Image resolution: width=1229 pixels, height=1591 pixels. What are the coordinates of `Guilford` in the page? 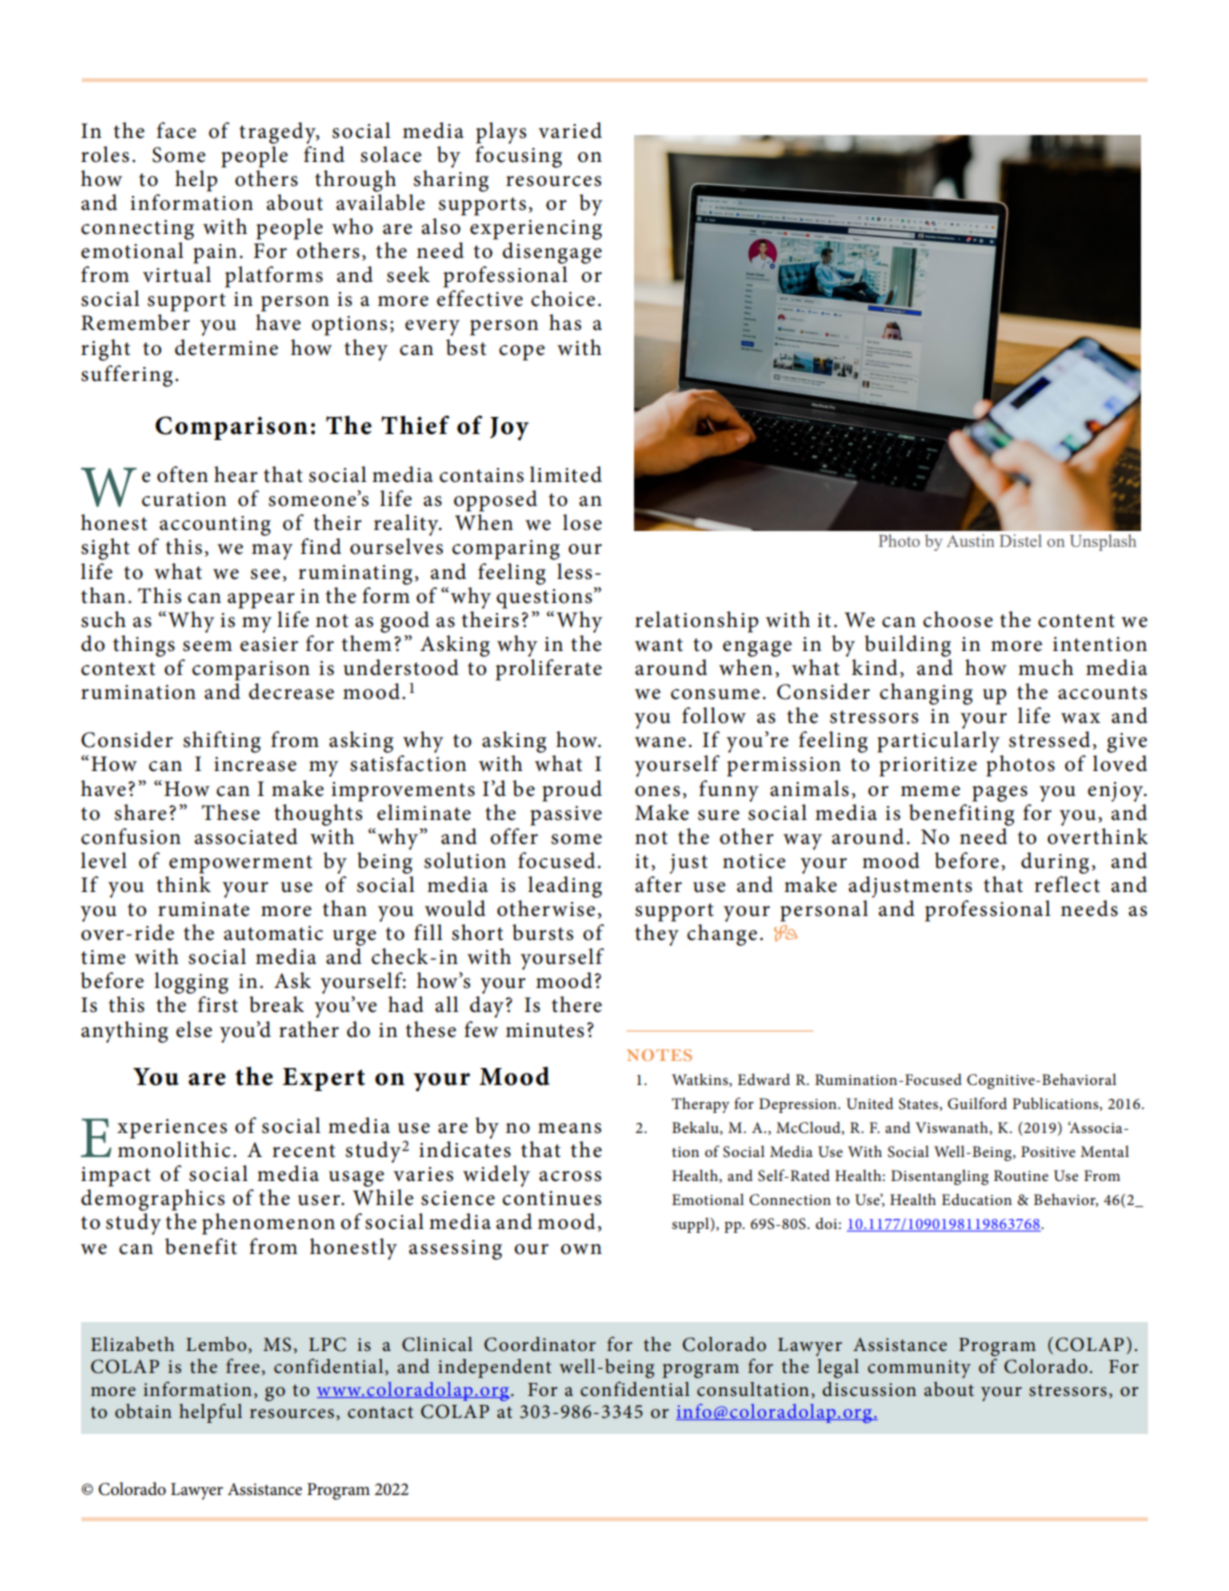 It's located at (977, 1103).
